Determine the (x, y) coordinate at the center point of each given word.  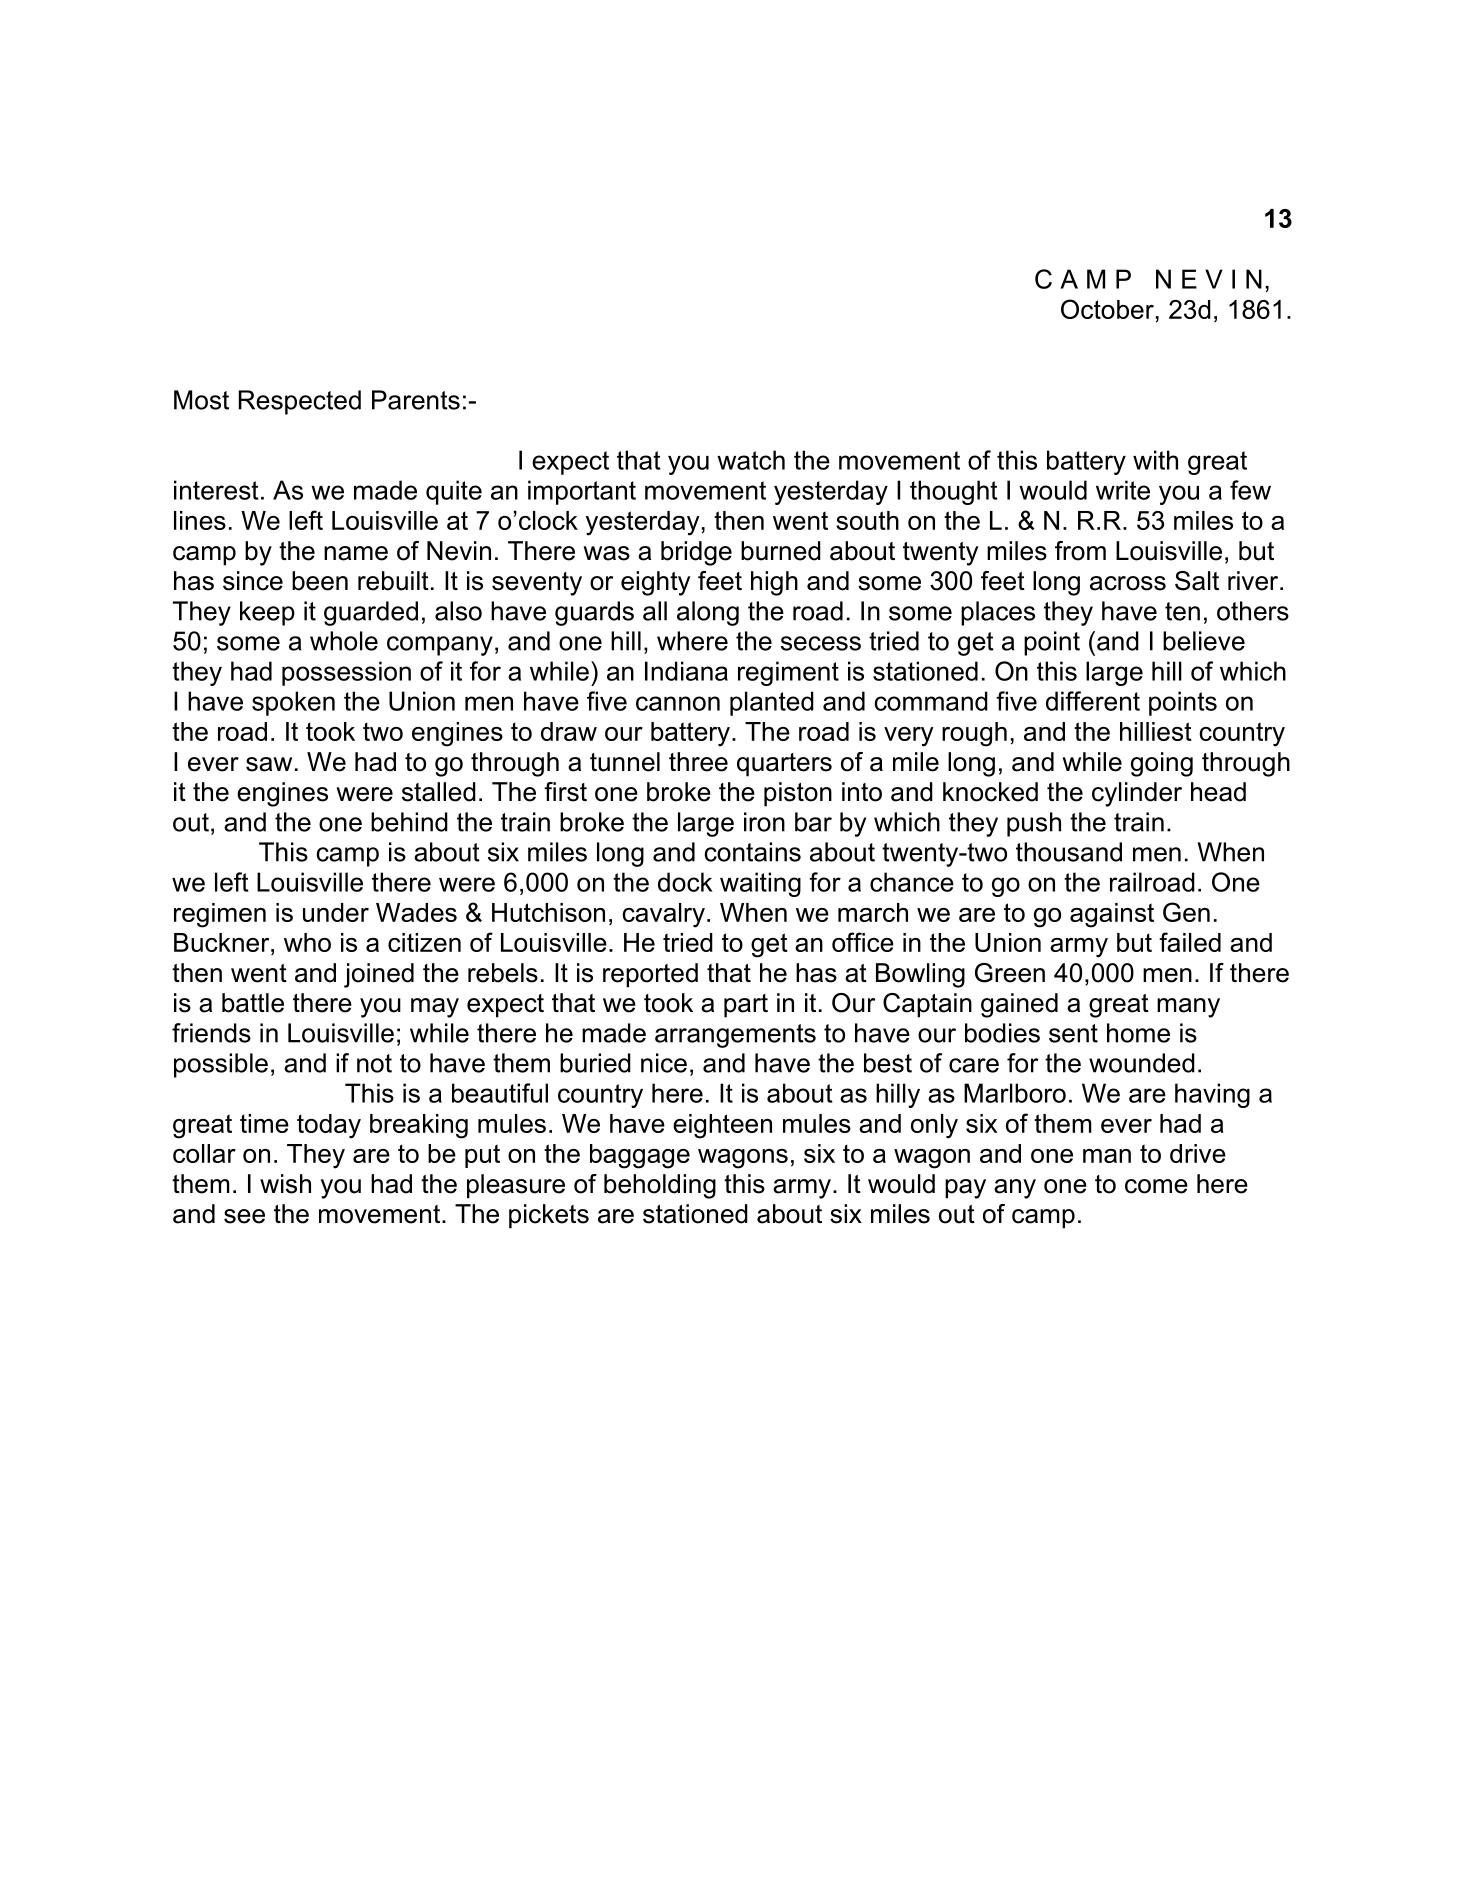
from (1080, 551)
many (1188, 1008)
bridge (696, 553)
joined (379, 975)
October (1107, 309)
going (1162, 764)
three (698, 762)
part (746, 1006)
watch (751, 460)
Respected (300, 402)
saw (269, 764)
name (356, 553)
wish (285, 1184)
